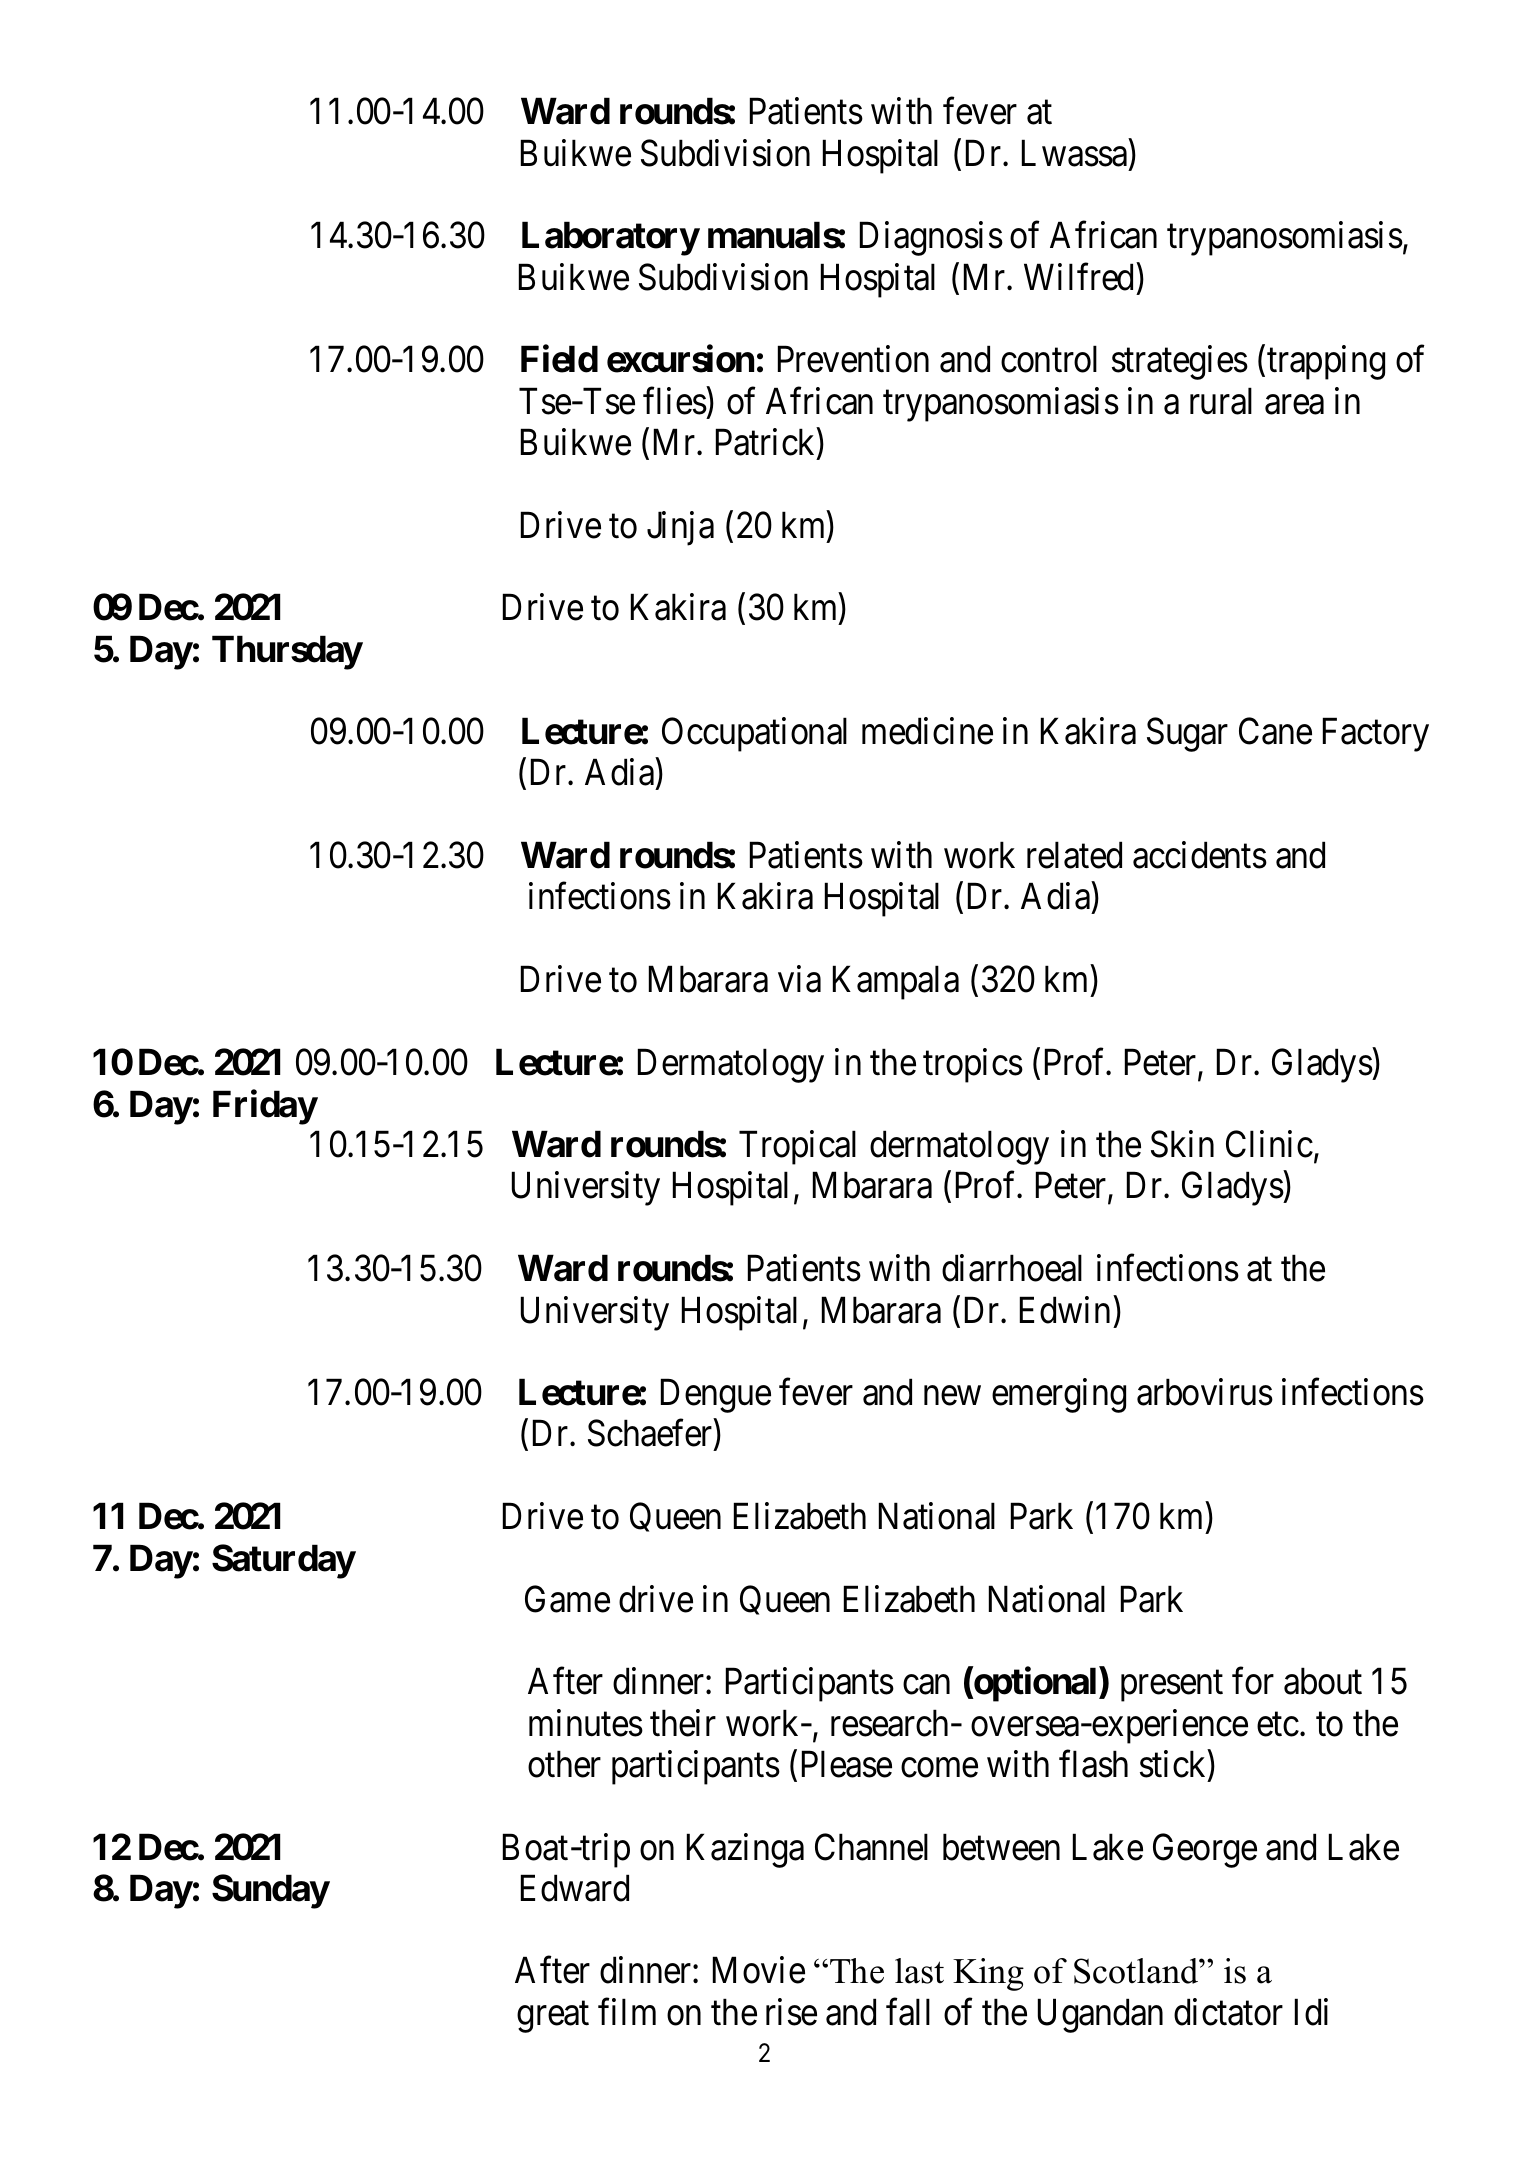  Describe the element at coordinates (754, 734) in the image. I see `Occupational` at that location.
